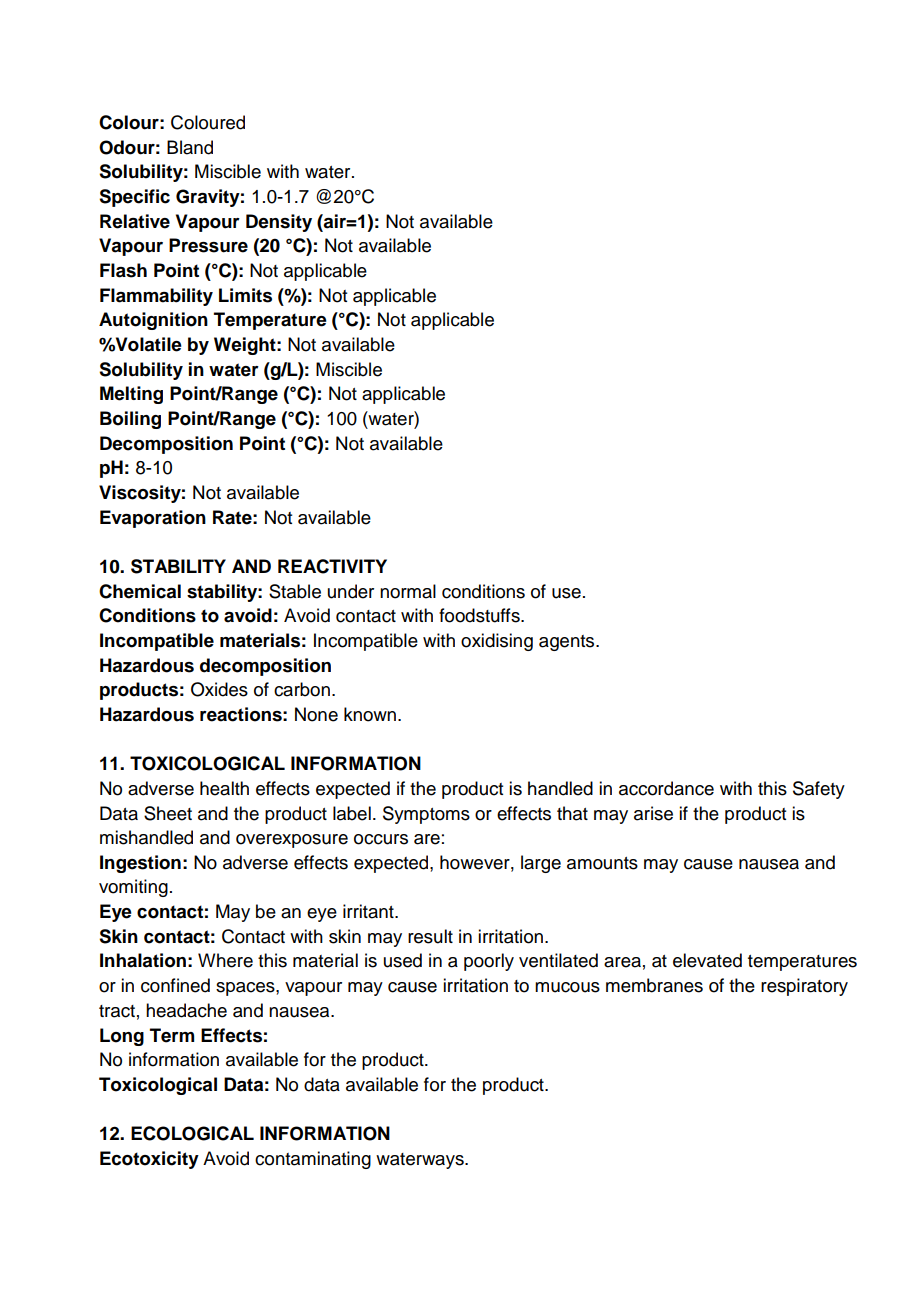  What do you see at coordinates (192, 1133) in the document?
I see `ECOLOGICAL` at bounding box center [192, 1133].
